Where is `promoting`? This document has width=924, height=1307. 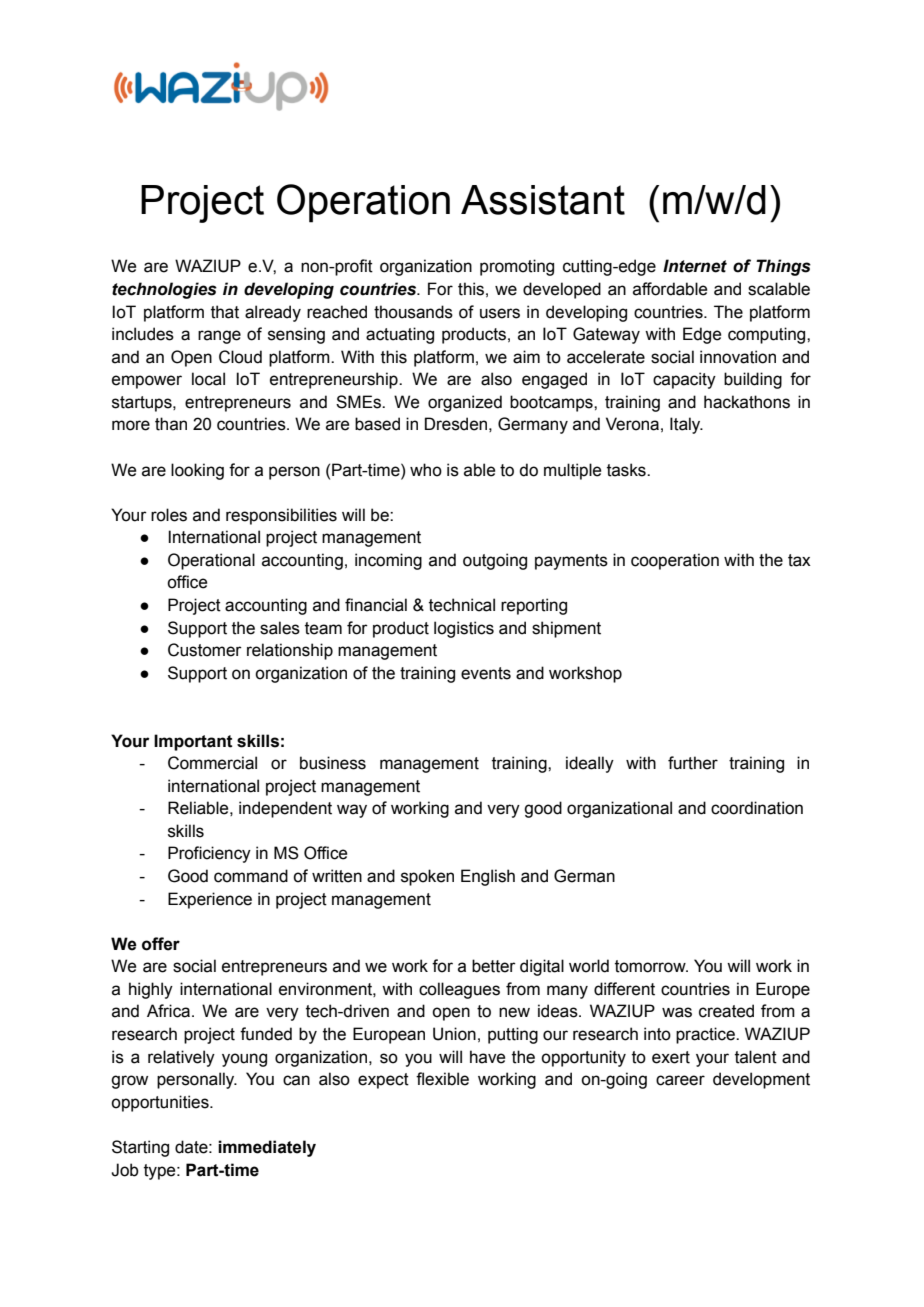
promoting is located at coordinates (517, 267).
